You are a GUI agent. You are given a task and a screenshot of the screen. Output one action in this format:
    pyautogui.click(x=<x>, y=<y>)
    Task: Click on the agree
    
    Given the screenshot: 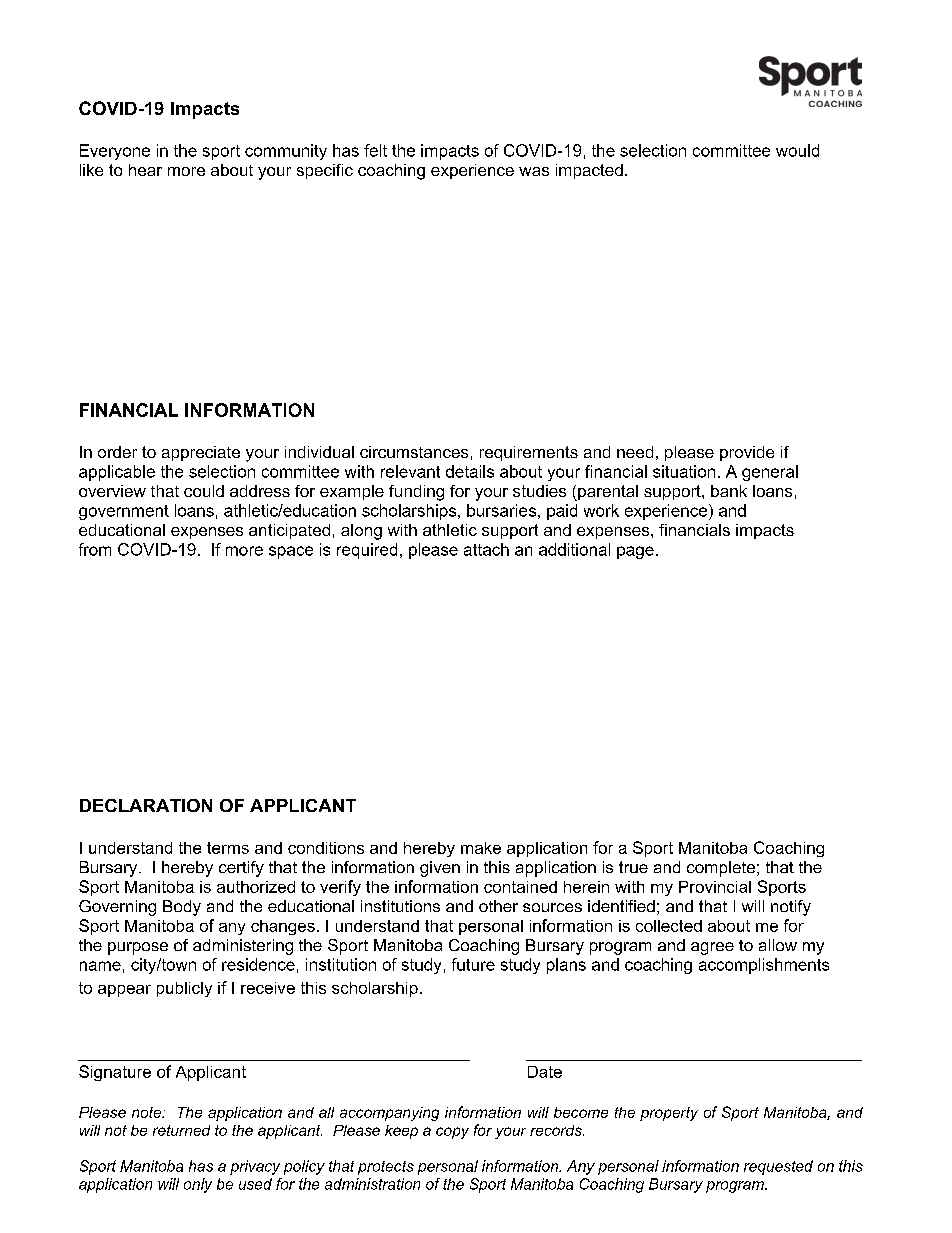 What is the action you would take?
    pyautogui.click(x=712, y=948)
